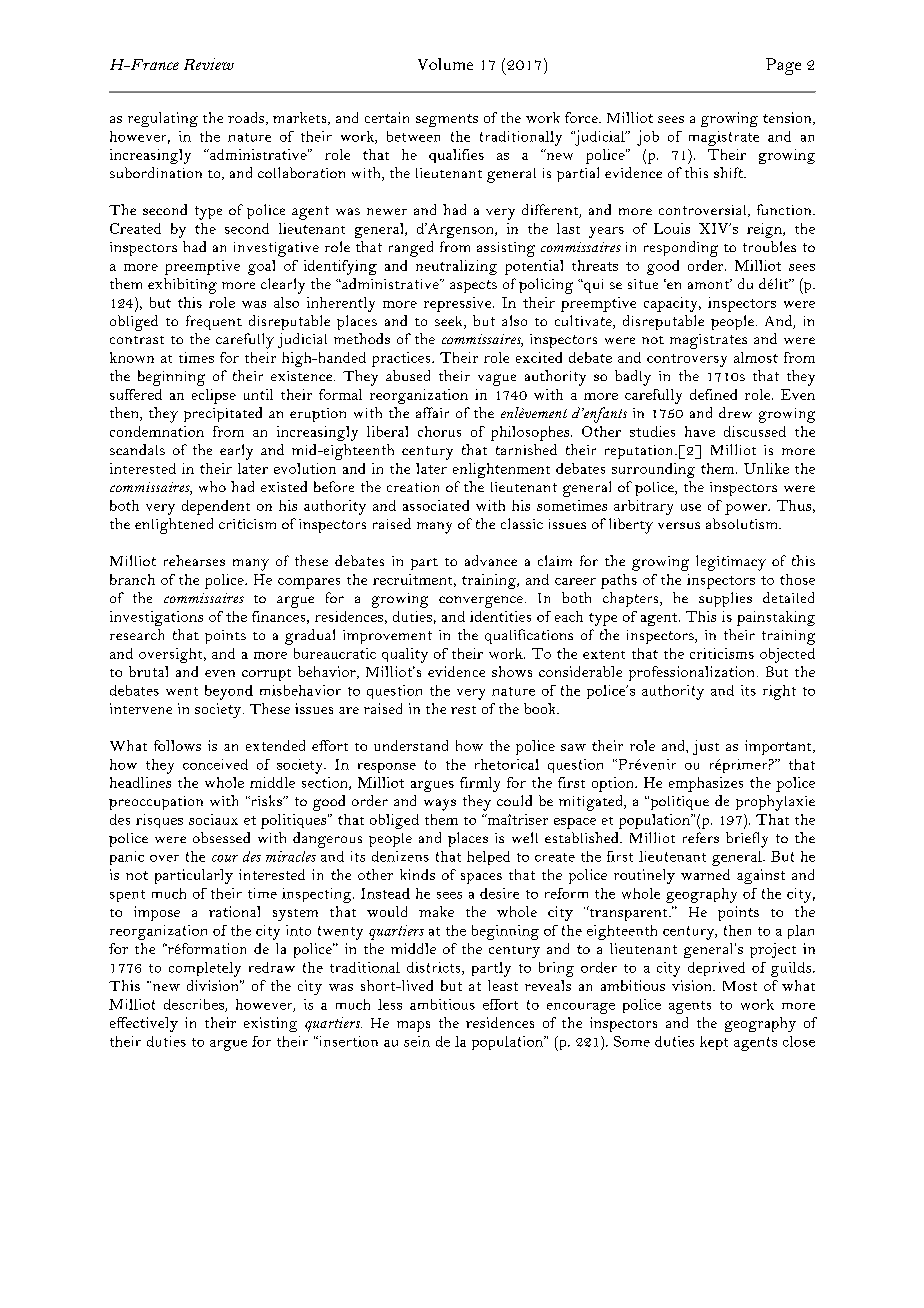  What do you see at coordinates (194, 560) in the screenshot?
I see `rehearses` at bounding box center [194, 560].
